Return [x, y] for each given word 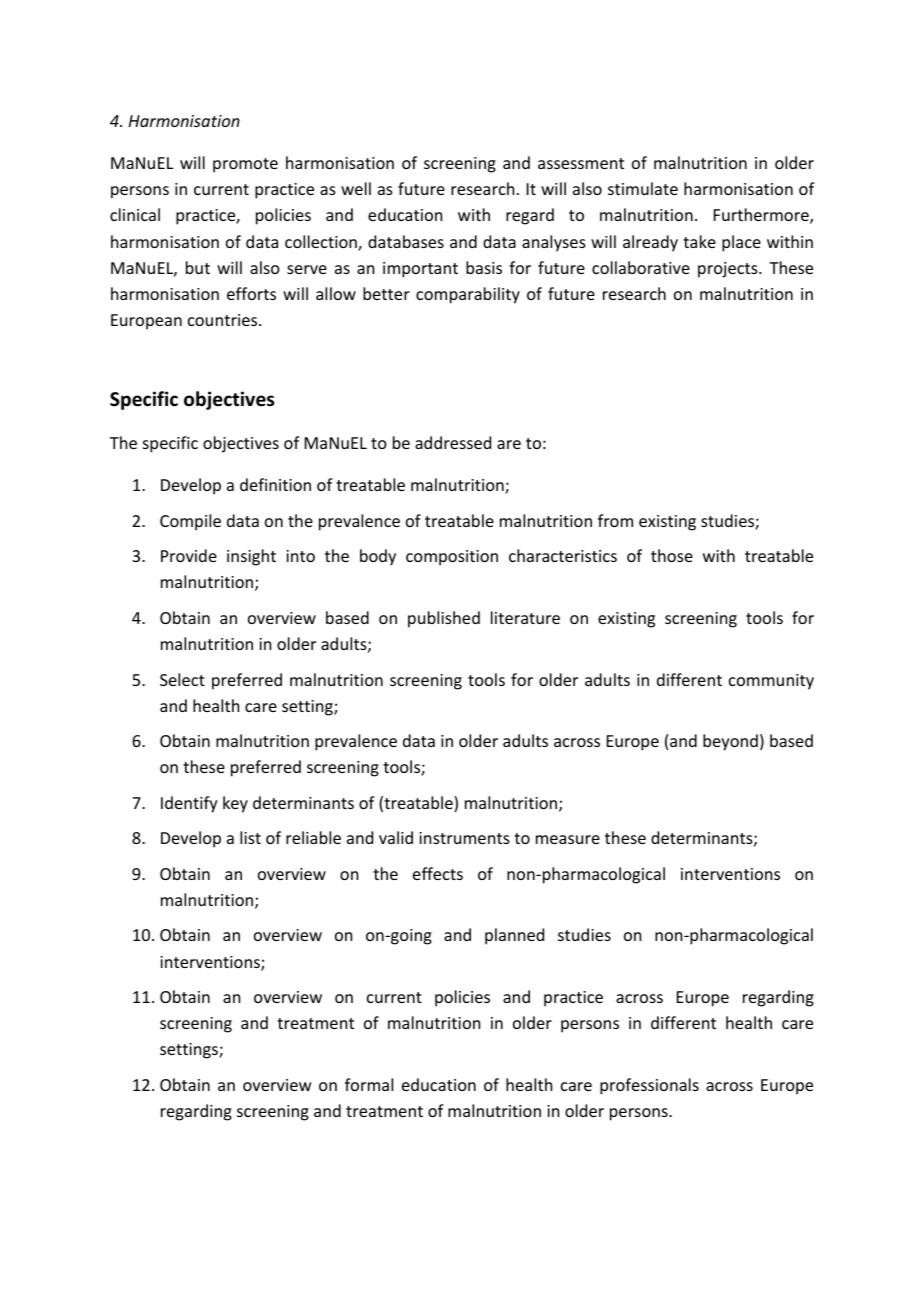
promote [245, 165]
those [672, 555]
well [356, 188]
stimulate [643, 188]
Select [182, 679]
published [444, 619]
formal [369, 1084]
